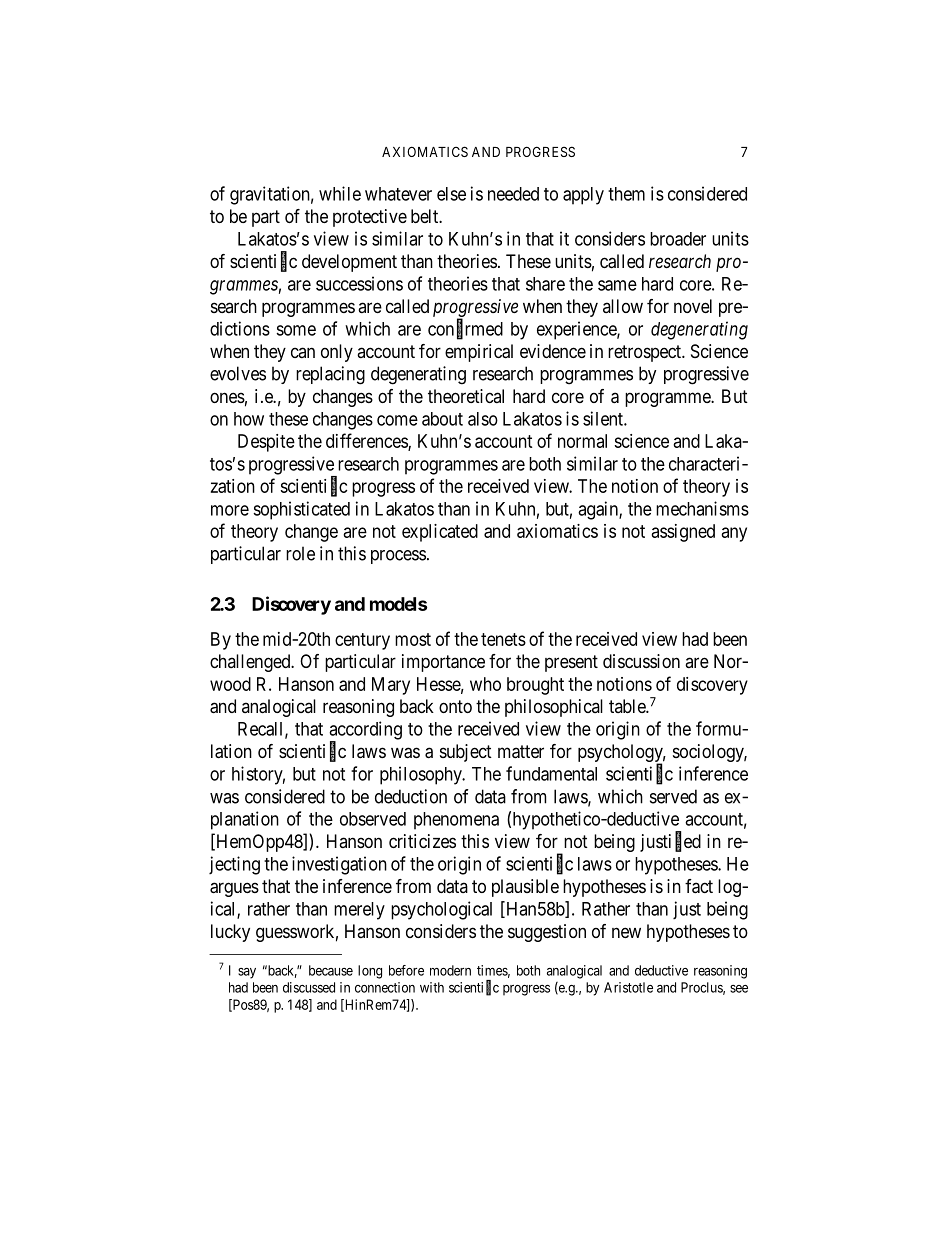  Describe the element at coordinates (300, 553) in the screenshot. I see `role` at that location.
